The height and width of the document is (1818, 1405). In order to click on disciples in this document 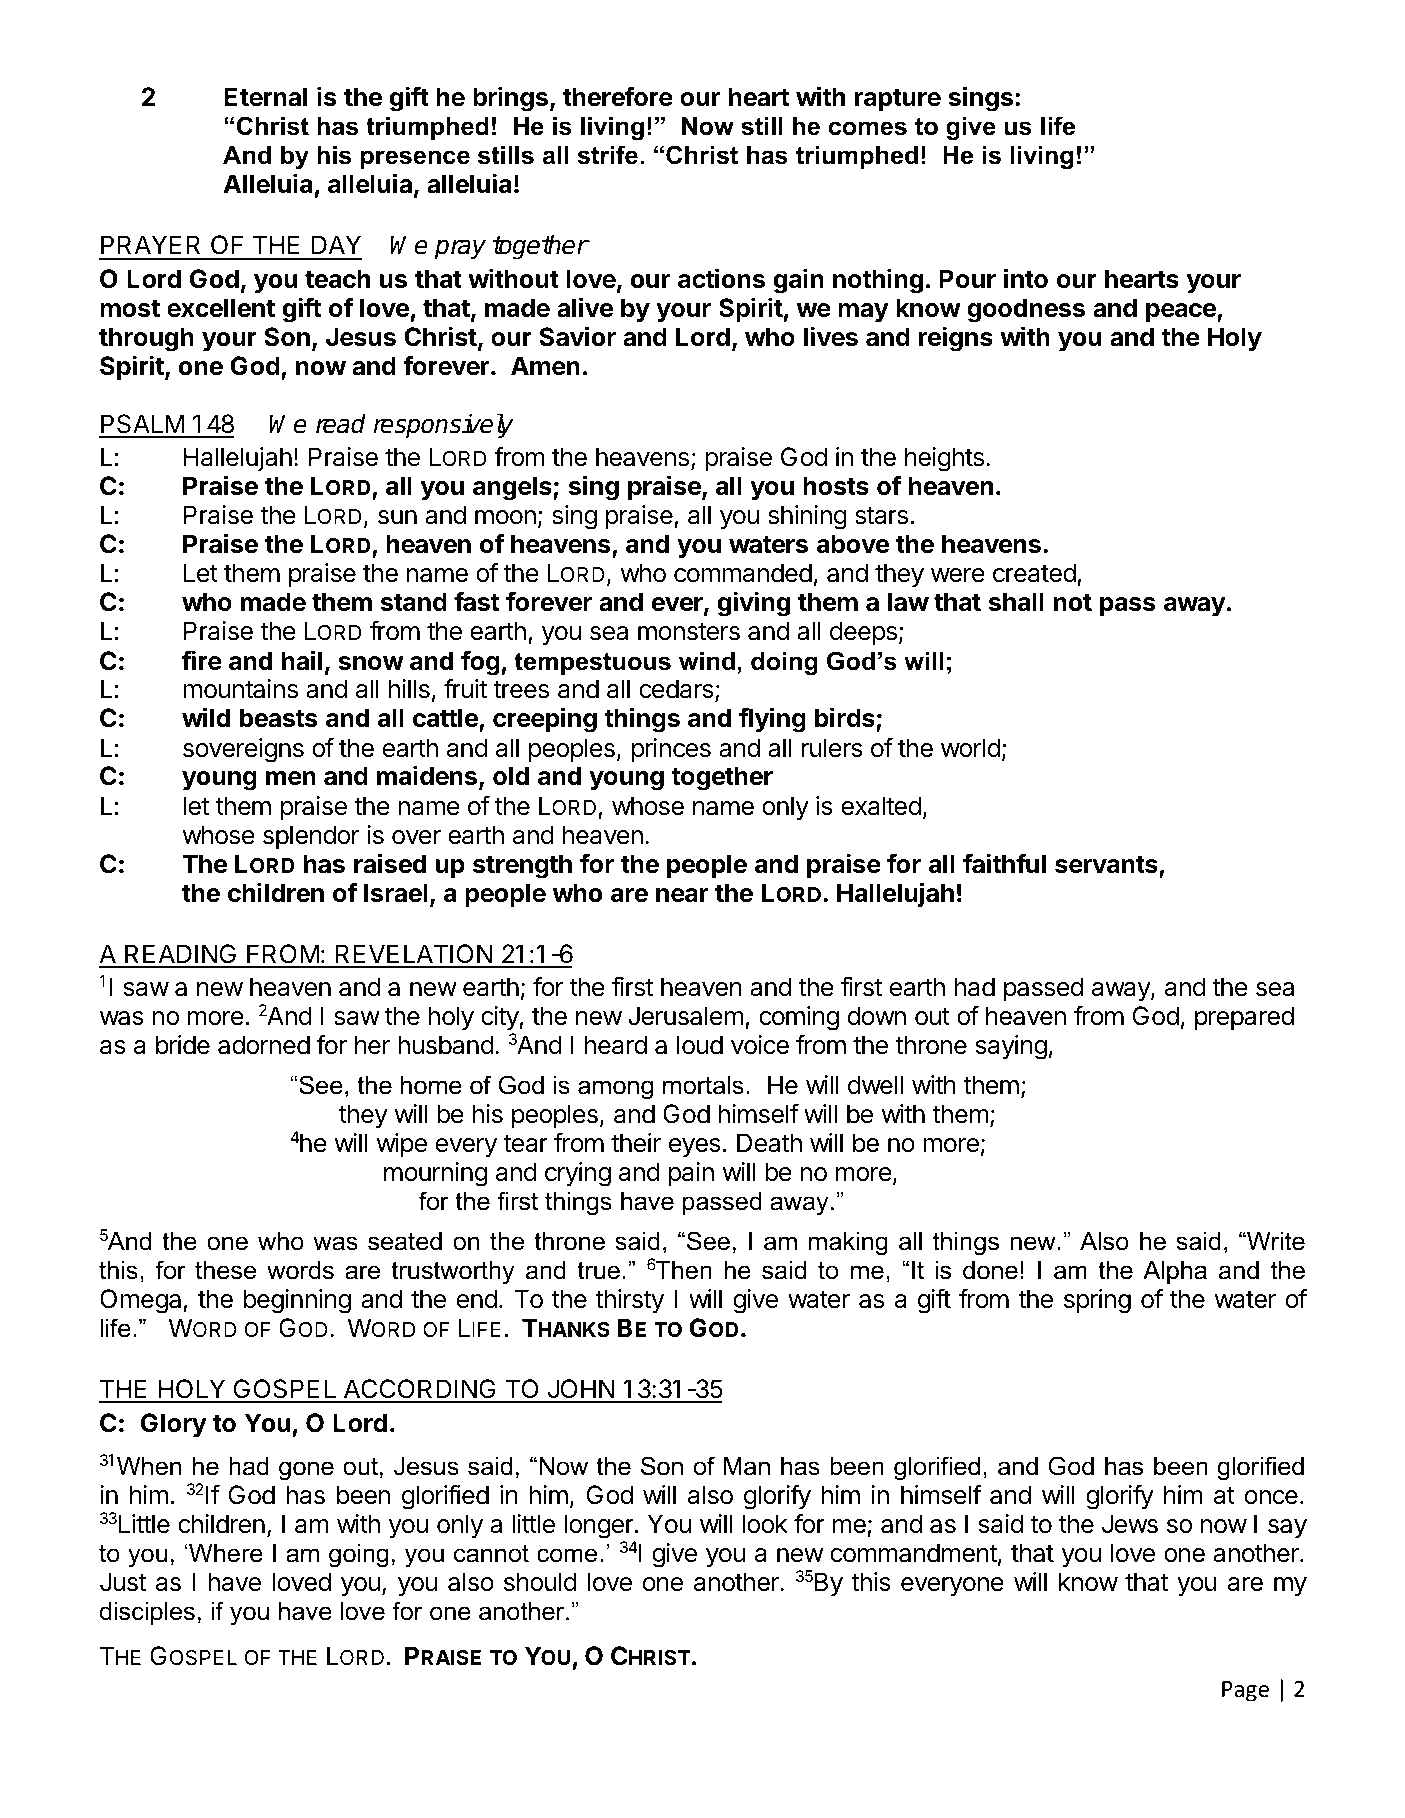, I will do `click(147, 1613)`.
